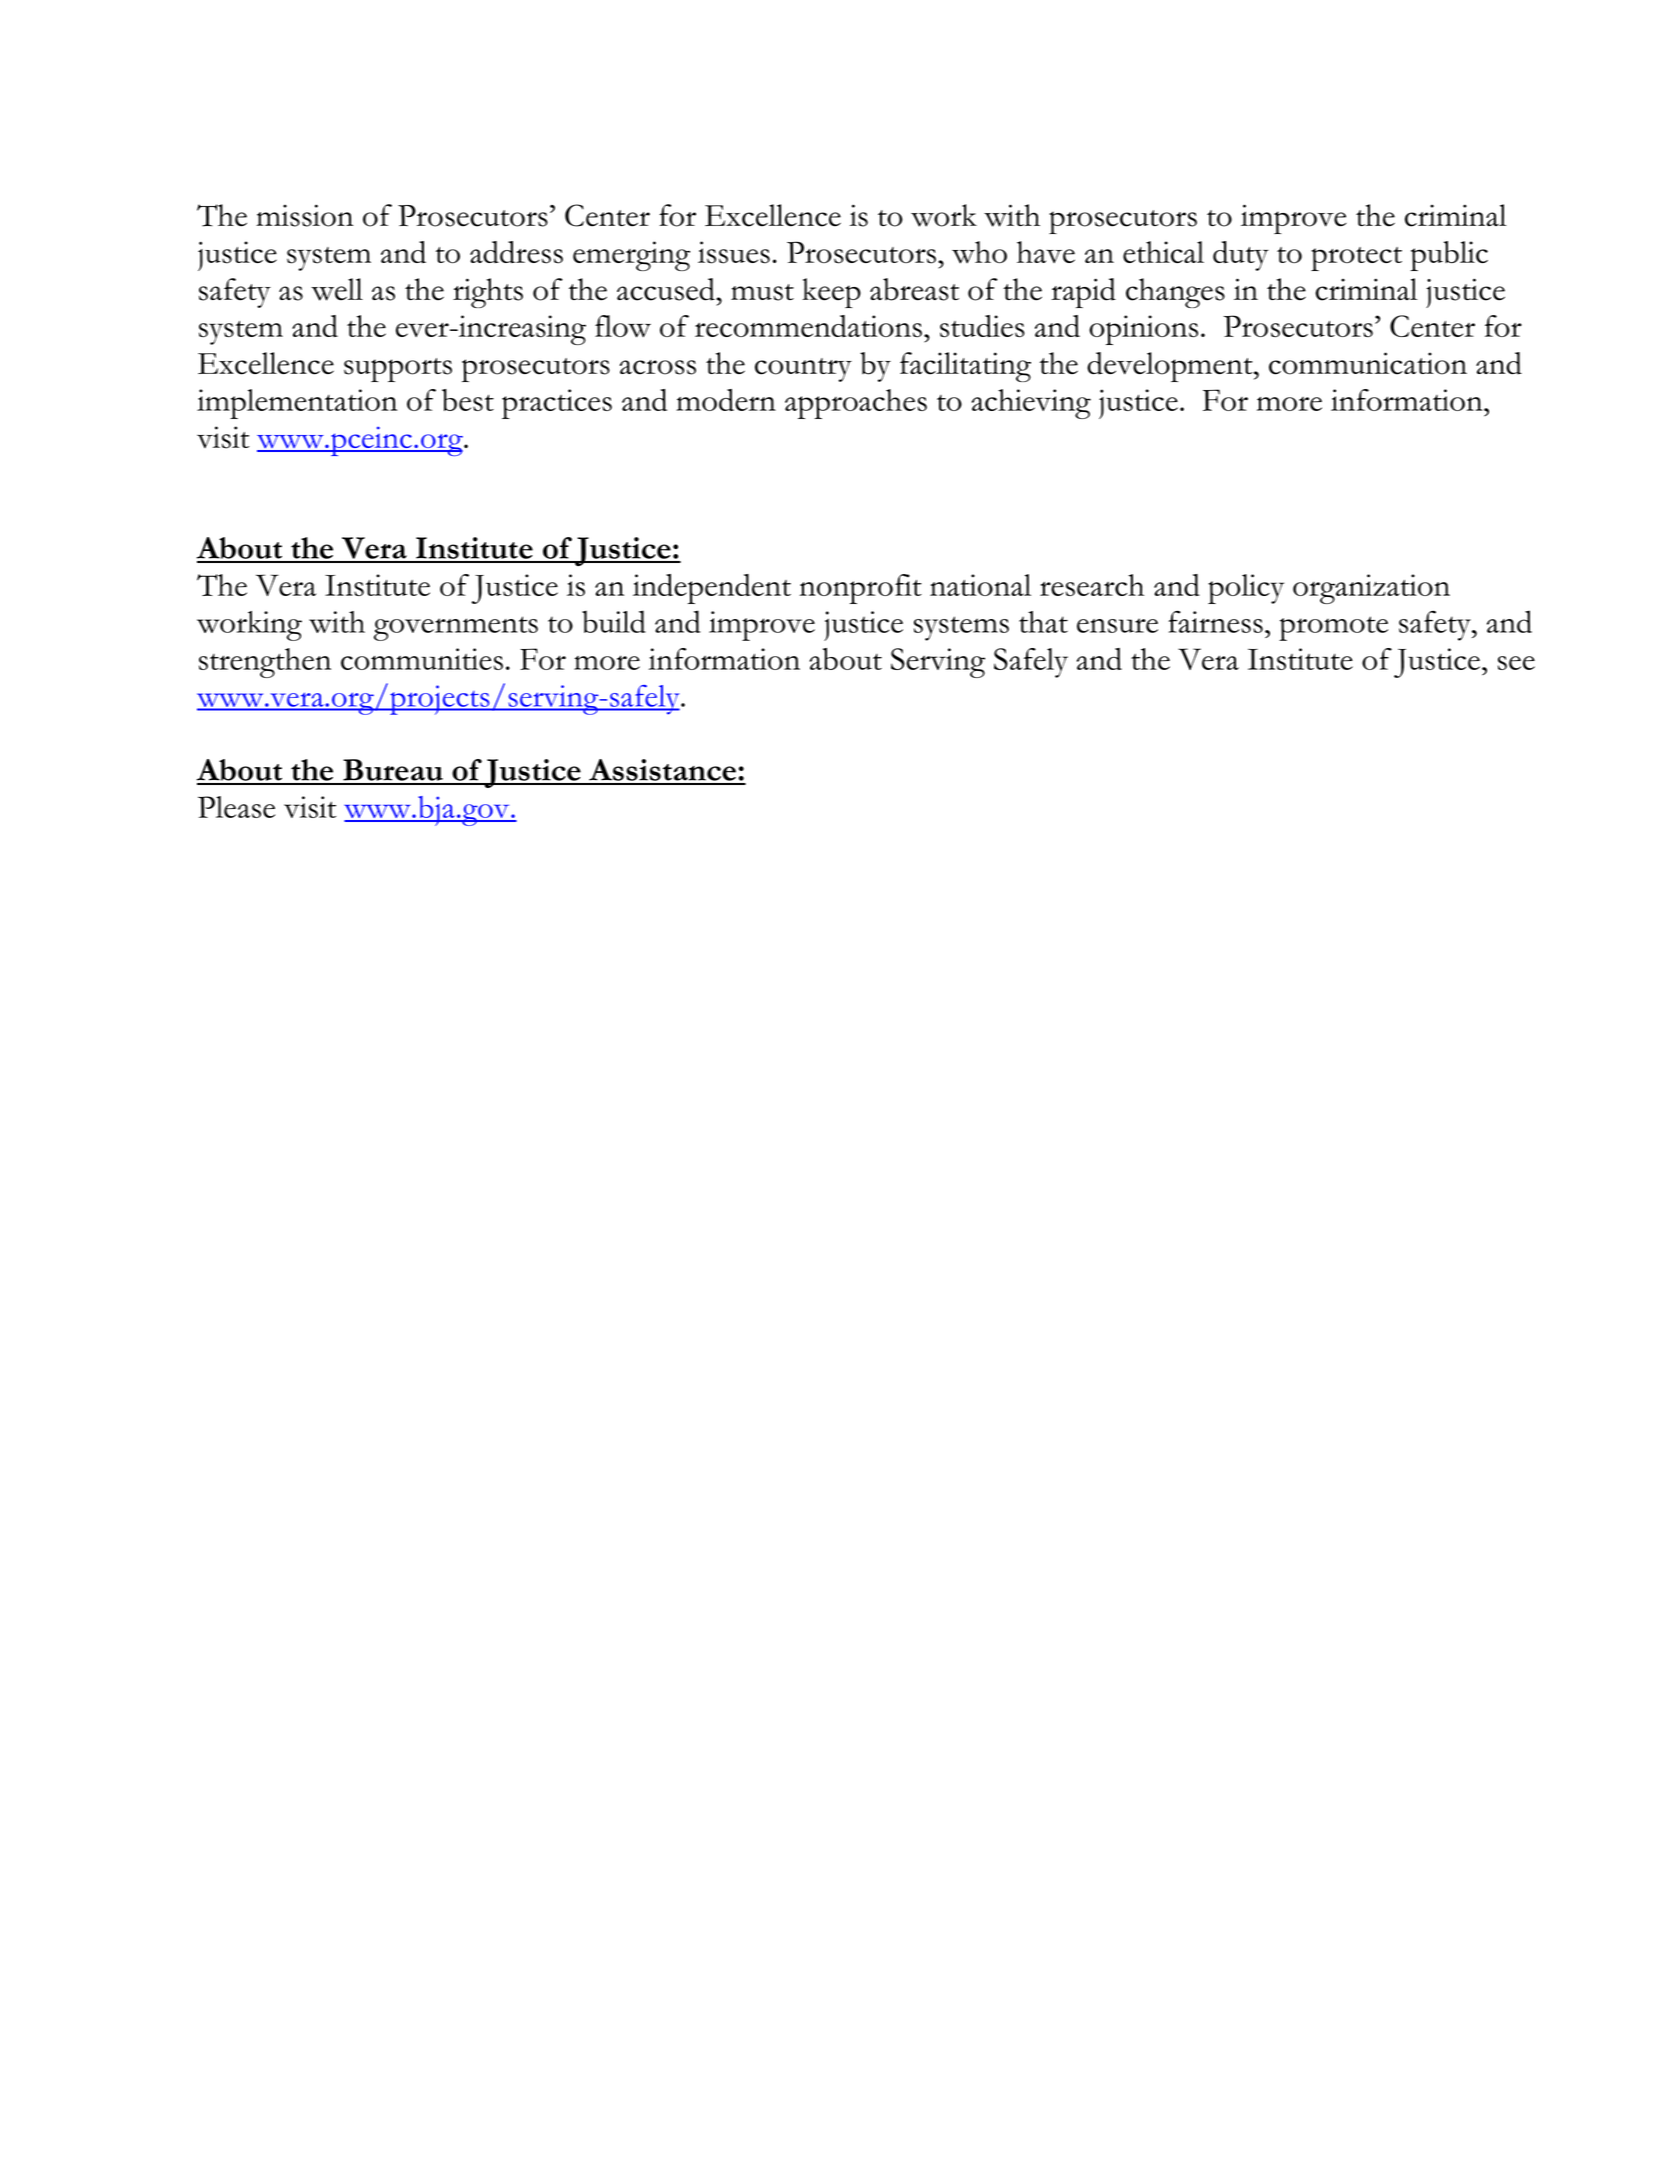 The width and height of the screenshot is (1676, 2169). I want to click on communities, so click(422, 659).
